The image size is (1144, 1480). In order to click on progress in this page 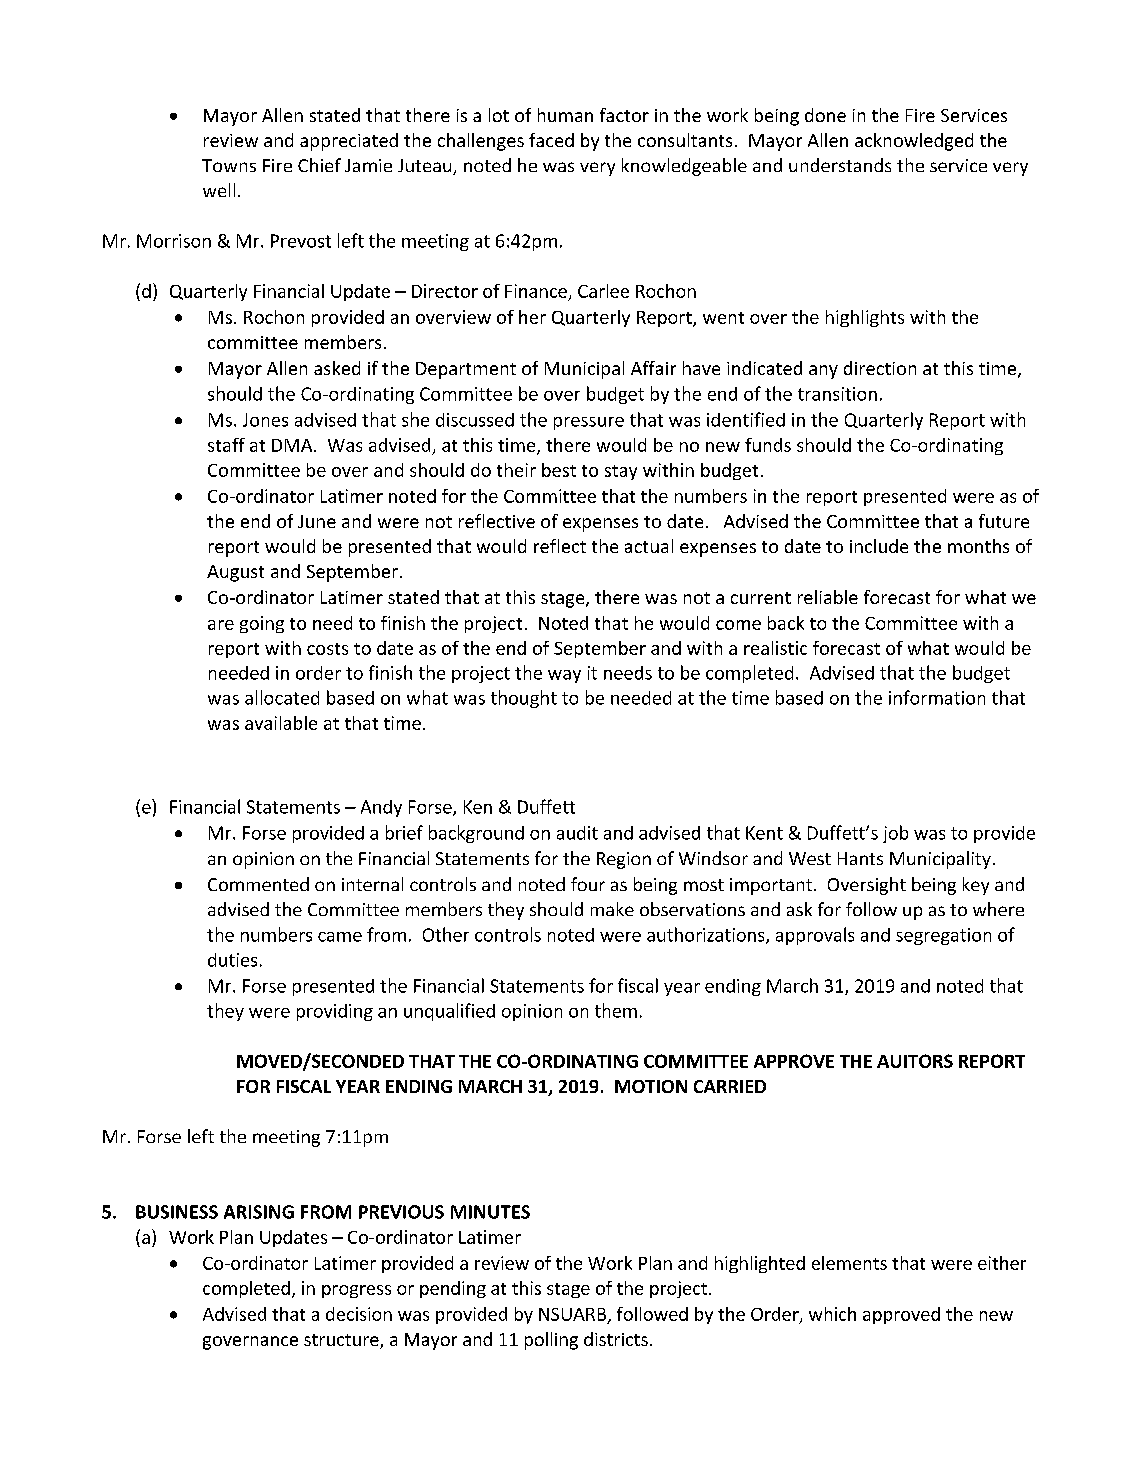, I will do `click(356, 1291)`.
